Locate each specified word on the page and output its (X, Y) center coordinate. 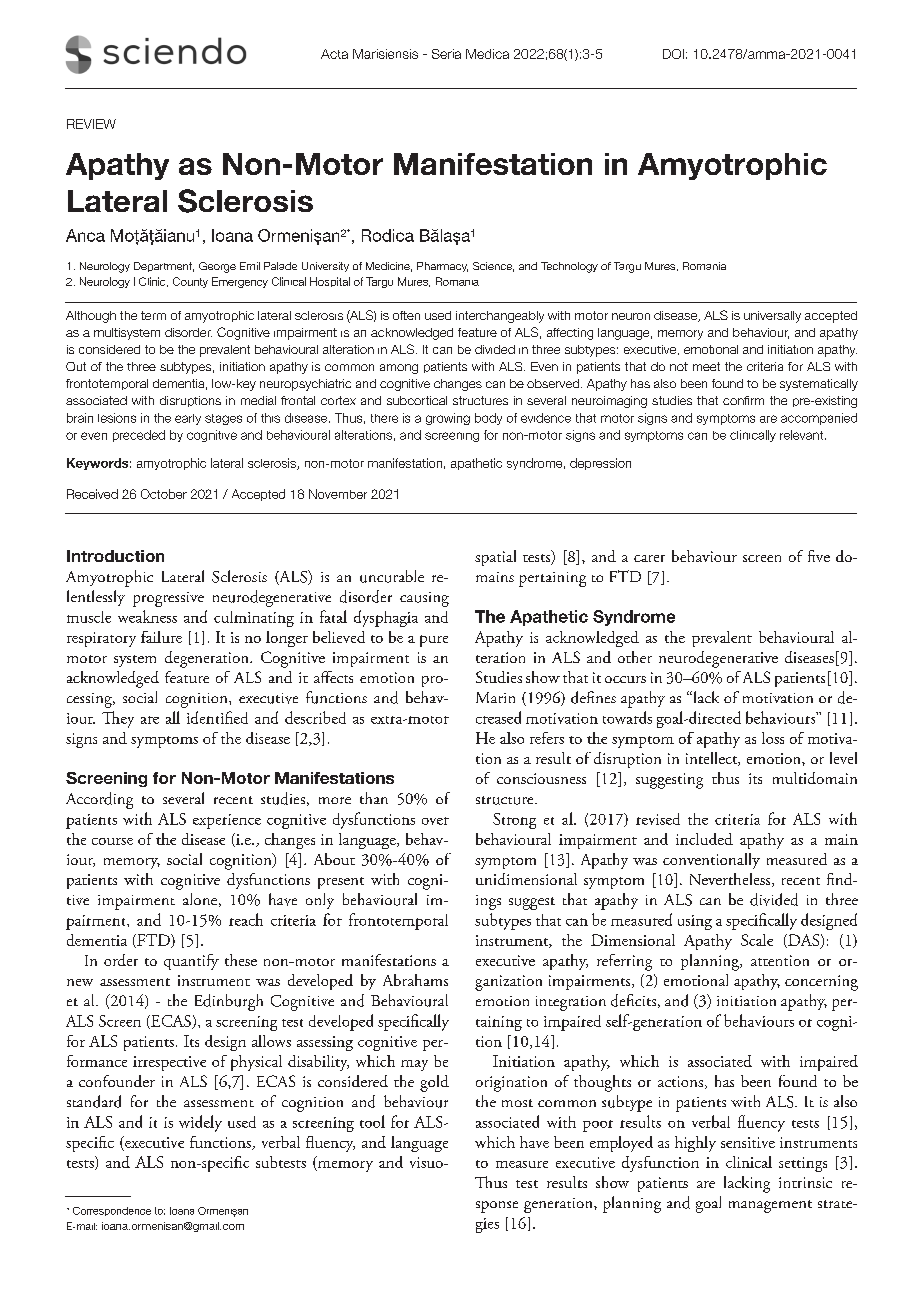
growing (448, 419)
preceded (139, 436)
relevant (803, 435)
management (770, 1206)
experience (227, 821)
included (704, 839)
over (435, 821)
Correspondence (112, 1211)
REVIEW (91, 124)
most (517, 1103)
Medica (487, 54)
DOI (673, 54)
